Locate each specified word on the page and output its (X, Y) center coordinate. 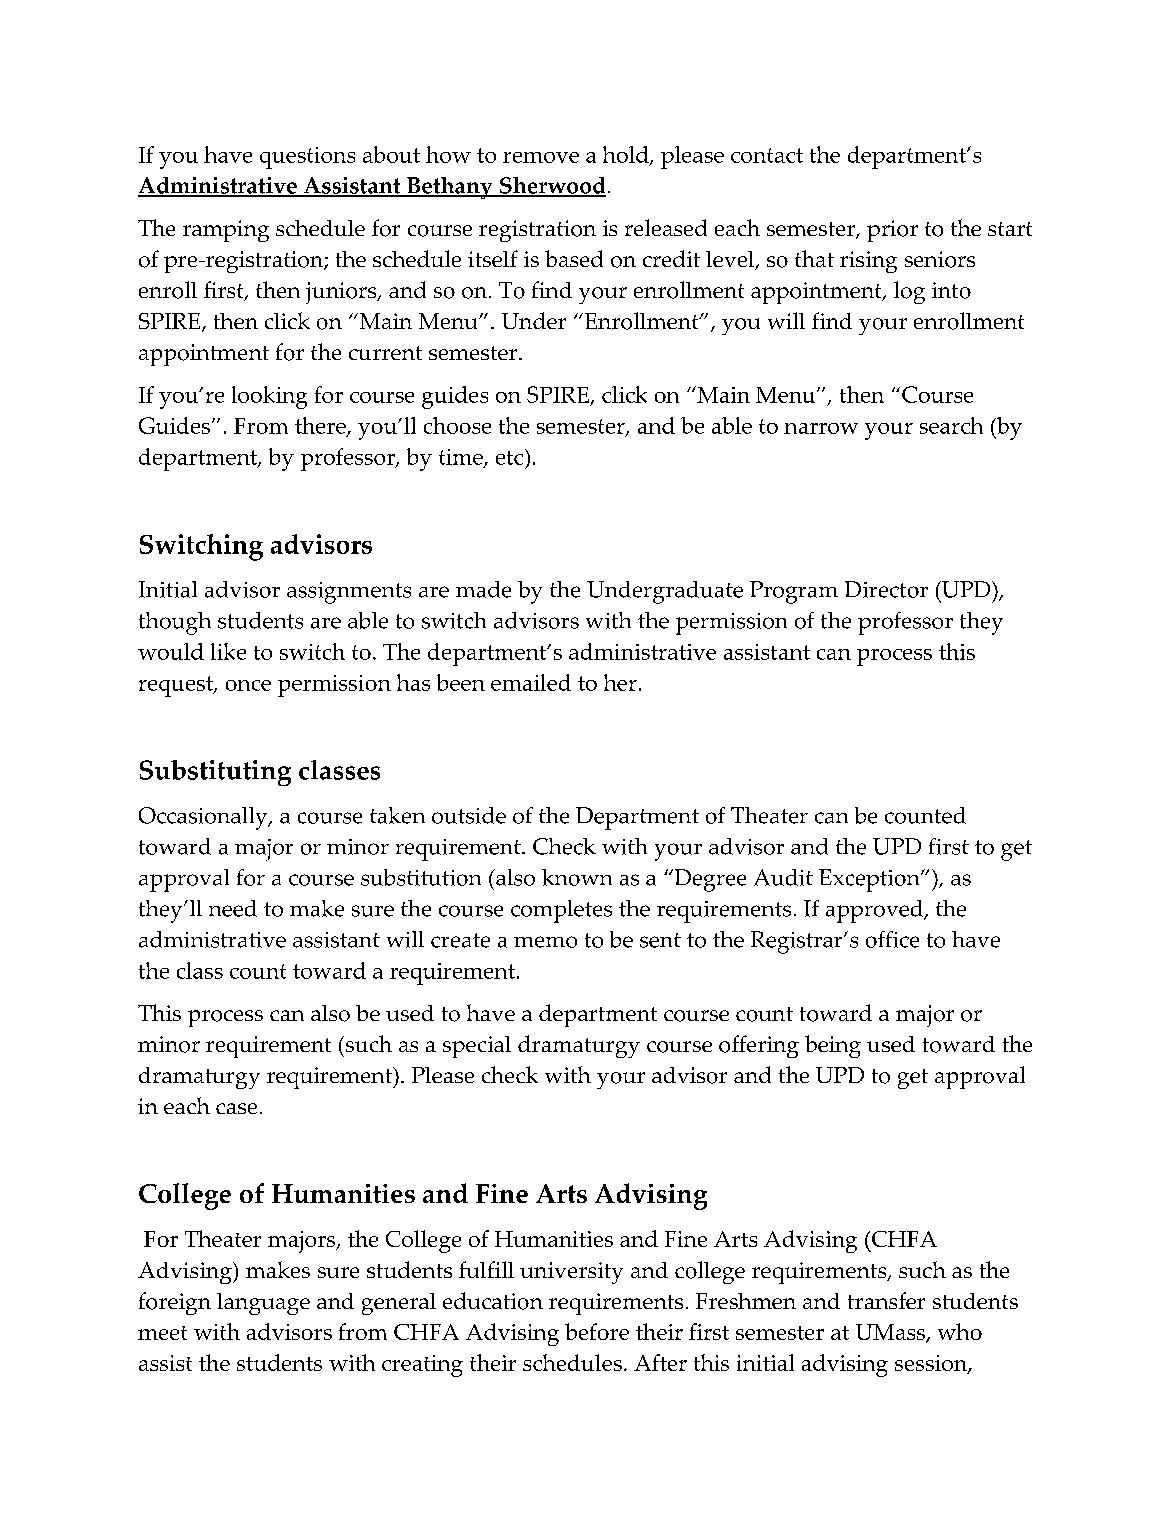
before (597, 1331)
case (236, 1108)
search (951, 425)
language (263, 1304)
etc (511, 457)
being (833, 1046)
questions (307, 158)
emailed (531, 682)
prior (892, 231)
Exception (870, 880)
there (321, 427)
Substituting (215, 773)
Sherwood (552, 187)
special (477, 1047)
